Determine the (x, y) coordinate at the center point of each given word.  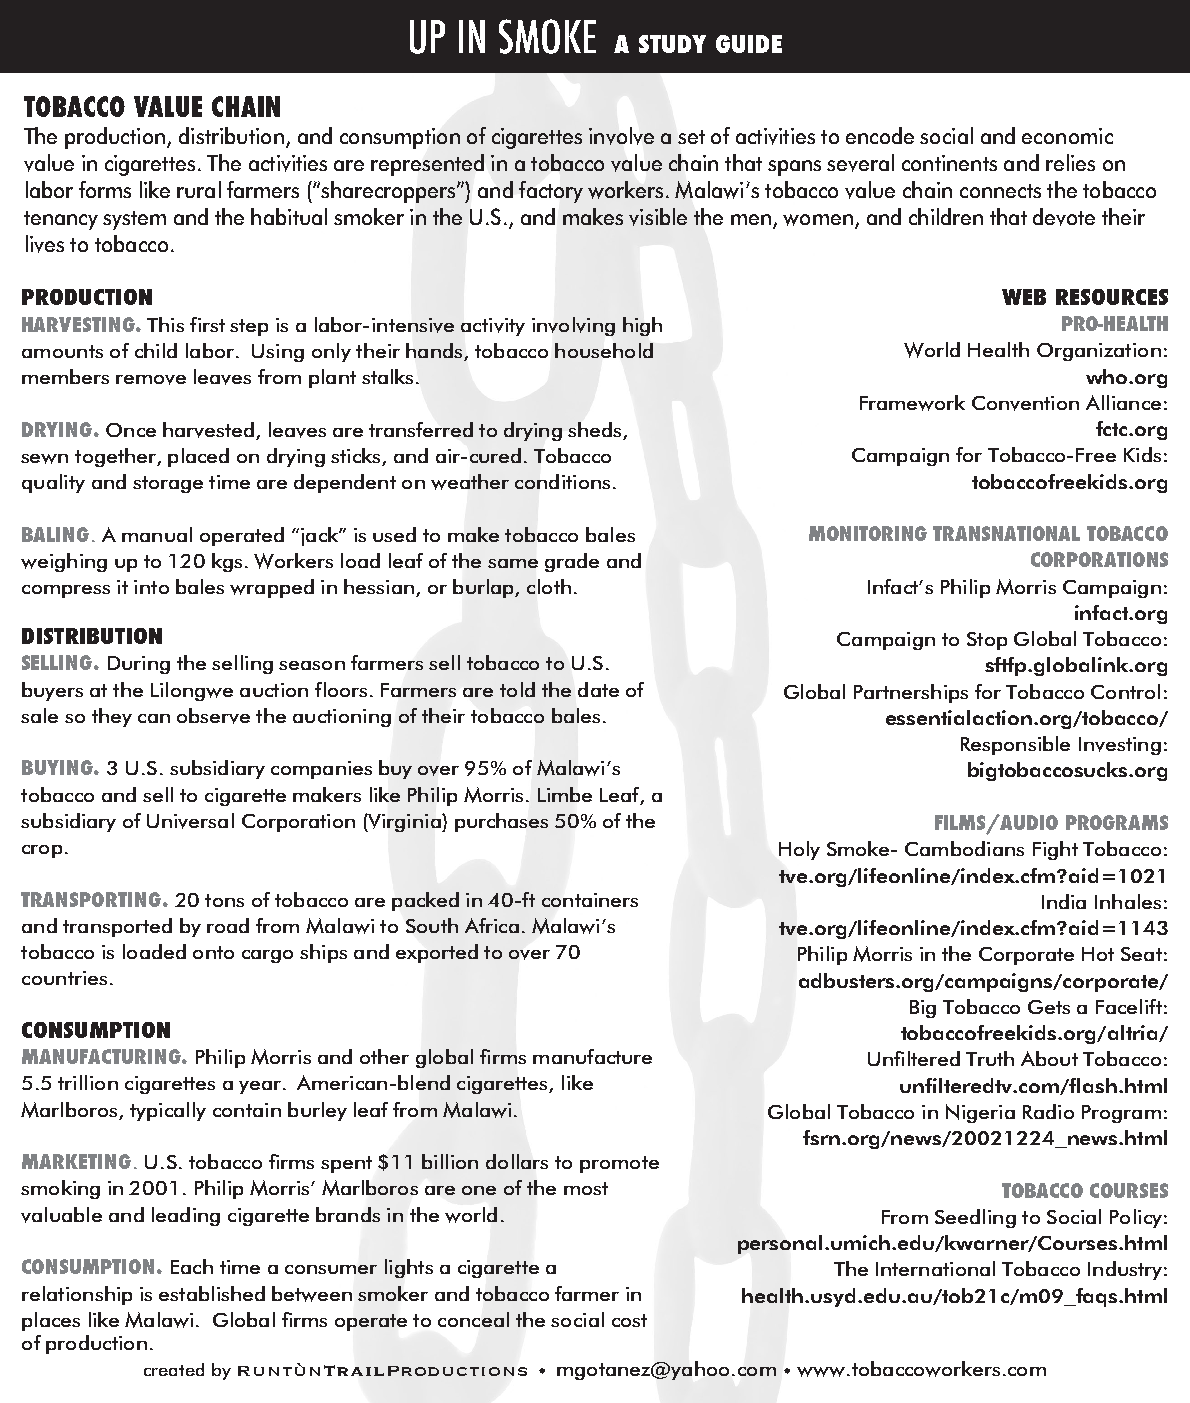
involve (621, 136)
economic (1067, 136)
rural (199, 189)
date (598, 689)
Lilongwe (192, 691)
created (174, 1369)
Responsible (1015, 745)
